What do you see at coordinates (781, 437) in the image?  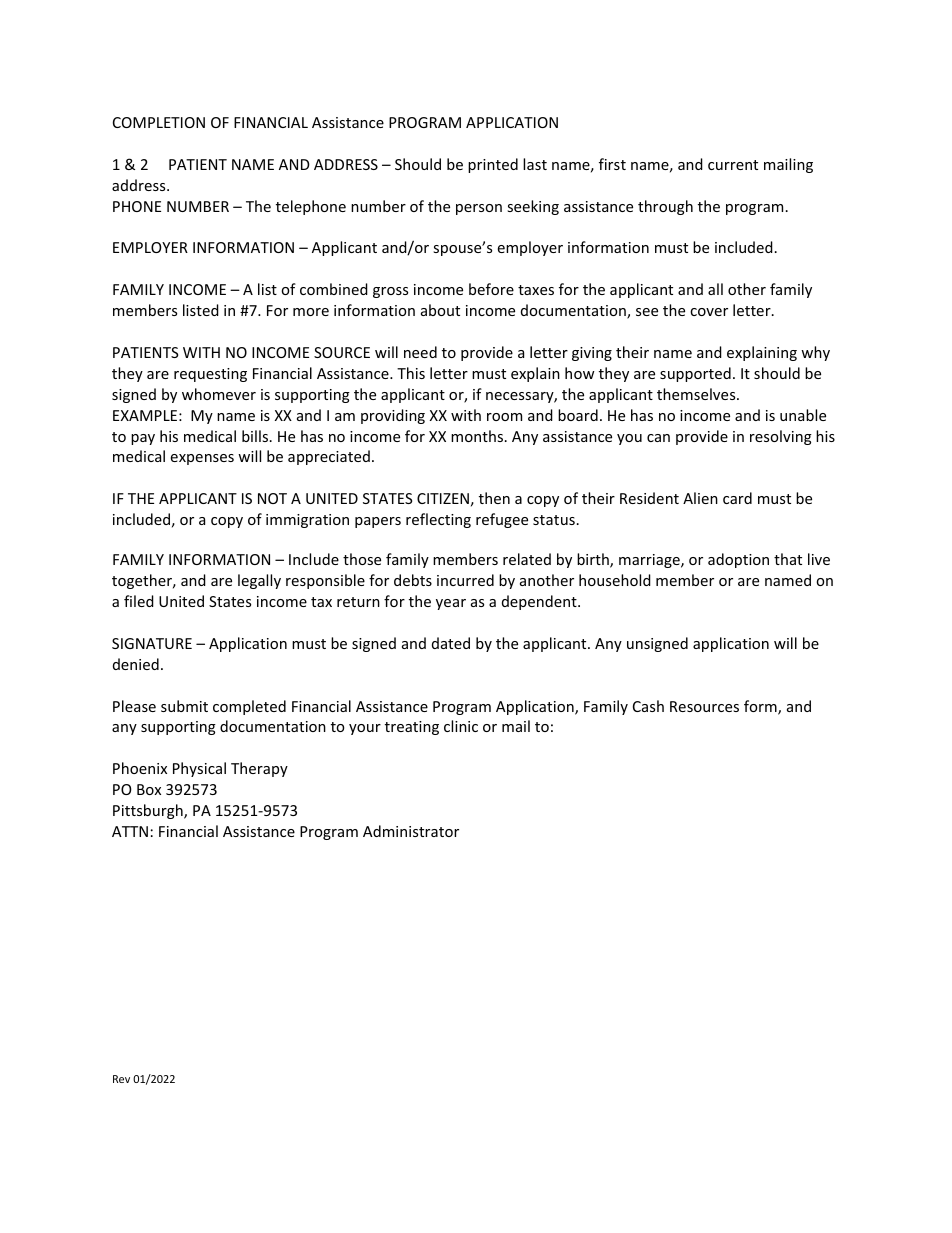 I see `resolving` at bounding box center [781, 437].
